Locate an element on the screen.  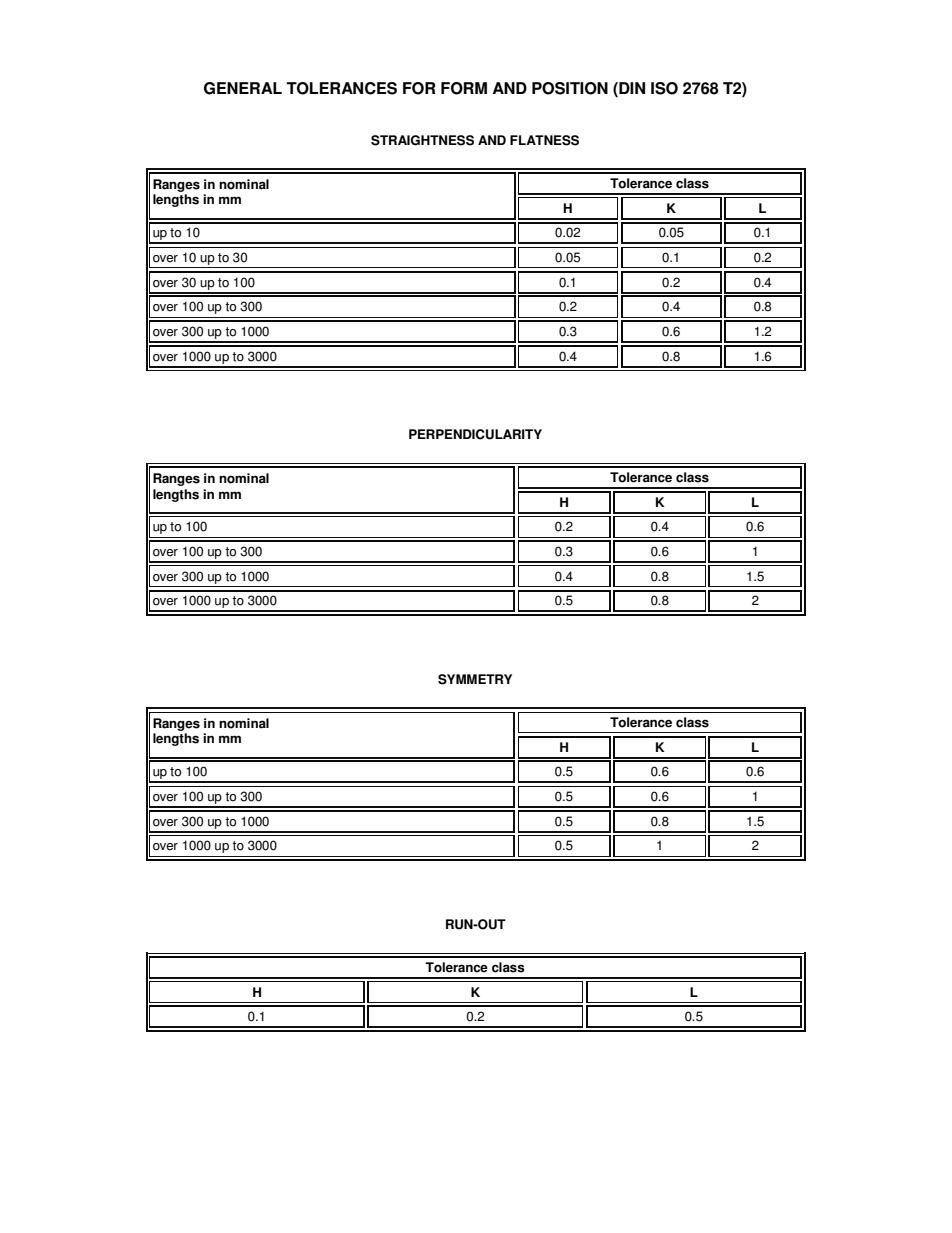
FORM is located at coordinates (464, 88).
